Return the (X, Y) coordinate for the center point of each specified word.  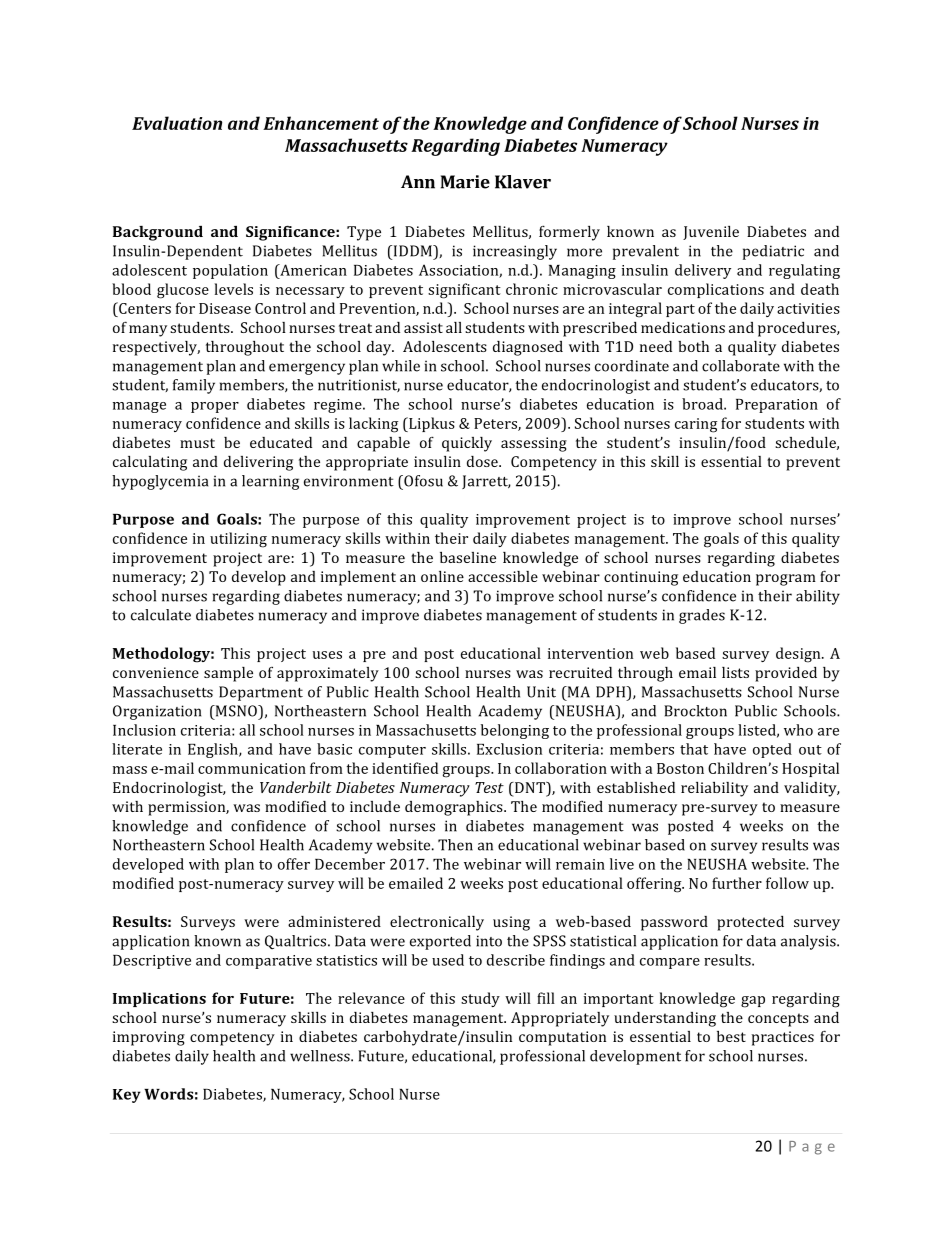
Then (455, 845)
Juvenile (711, 233)
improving (149, 1038)
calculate (161, 615)
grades (702, 616)
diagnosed (528, 348)
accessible (503, 576)
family (194, 386)
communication (252, 768)
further (737, 883)
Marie (465, 182)
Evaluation (177, 123)
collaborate (741, 366)
